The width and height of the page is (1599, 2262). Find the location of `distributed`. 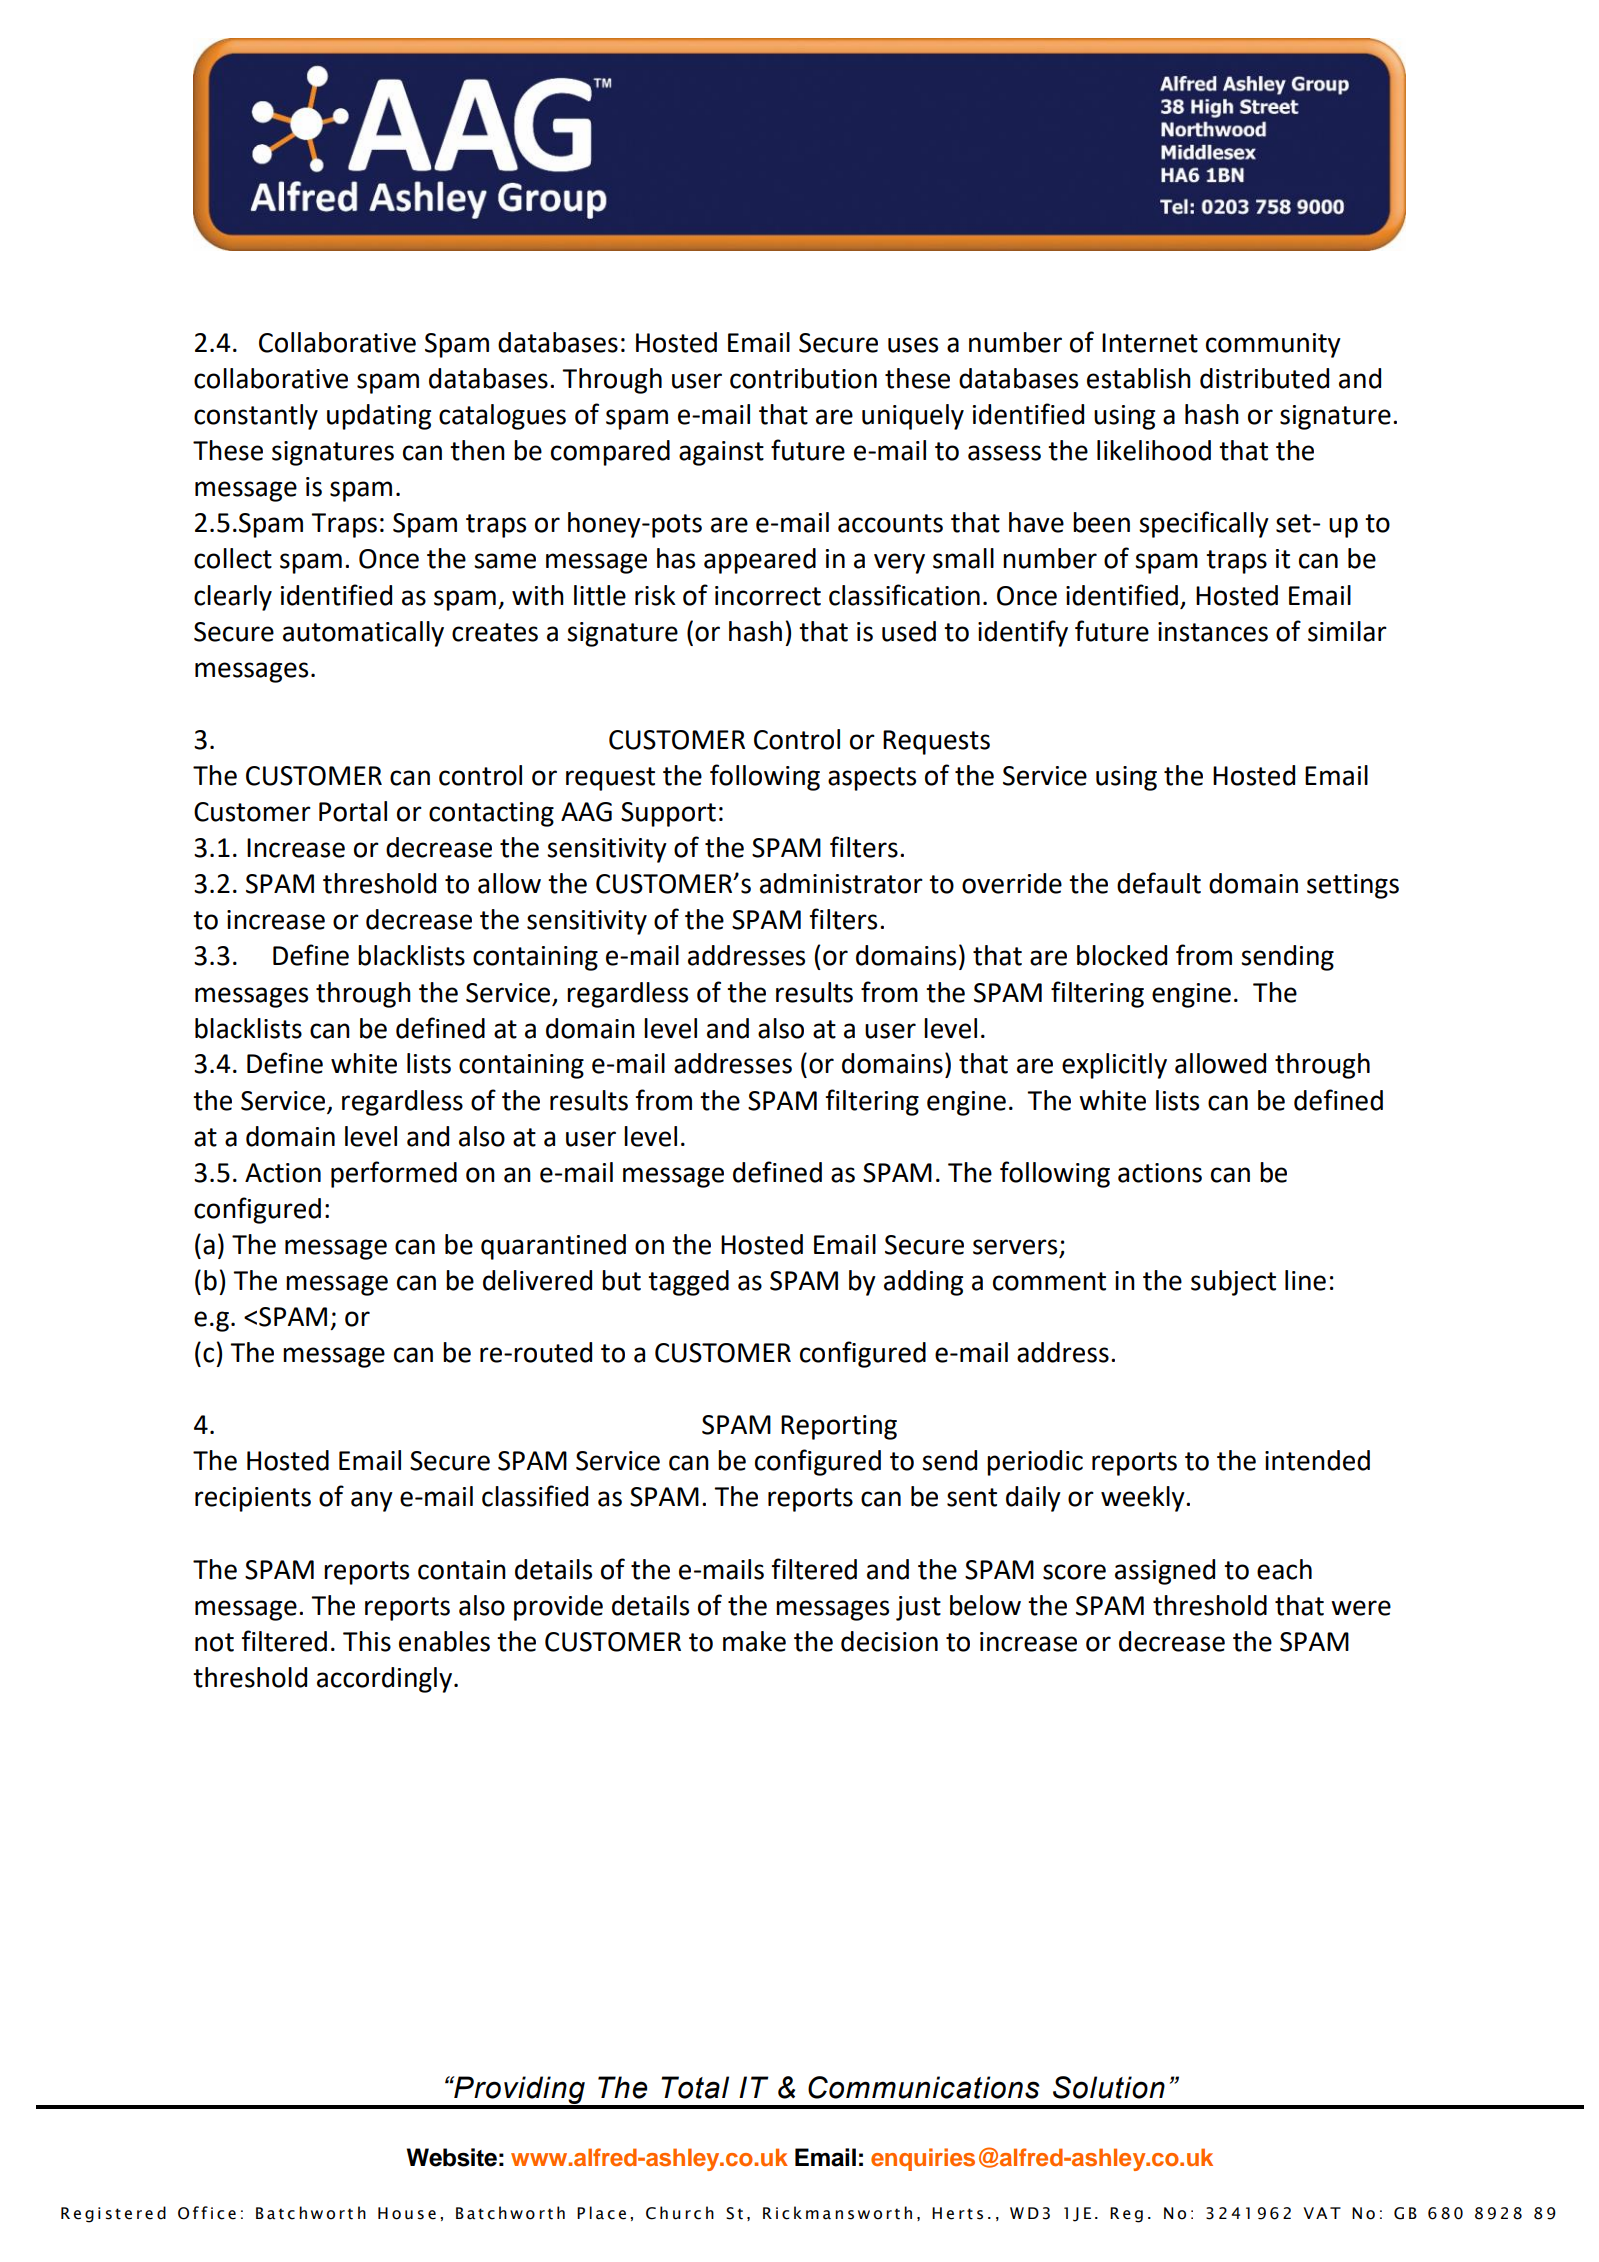

distributed is located at coordinates (1264, 378).
